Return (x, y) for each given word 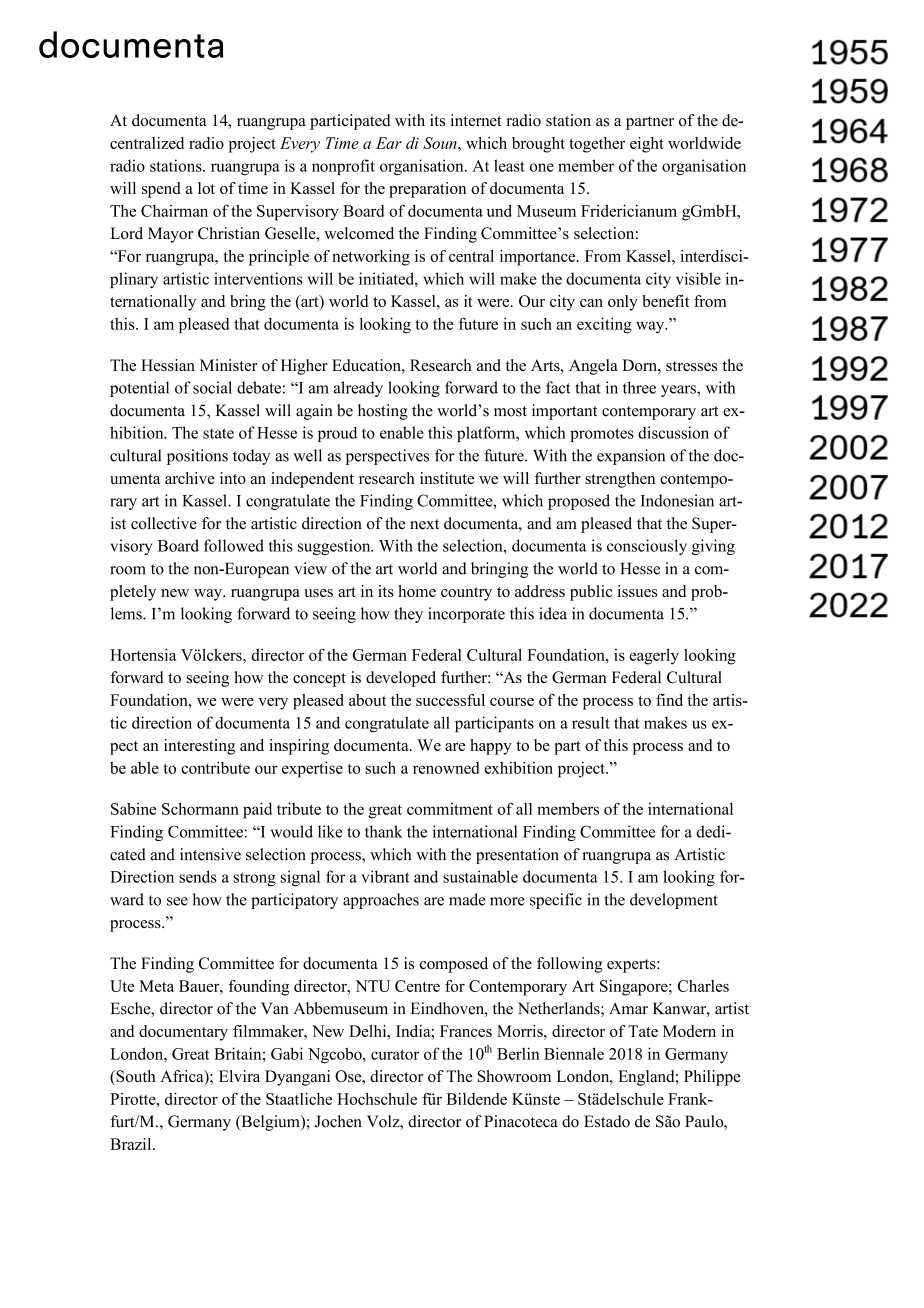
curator (395, 1054)
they (408, 615)
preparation (427, 190)
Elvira (239, 1076)
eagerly (654, 657)
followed (234, 545)
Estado (607, 1121)
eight (647, 145)
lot (206, 188)
